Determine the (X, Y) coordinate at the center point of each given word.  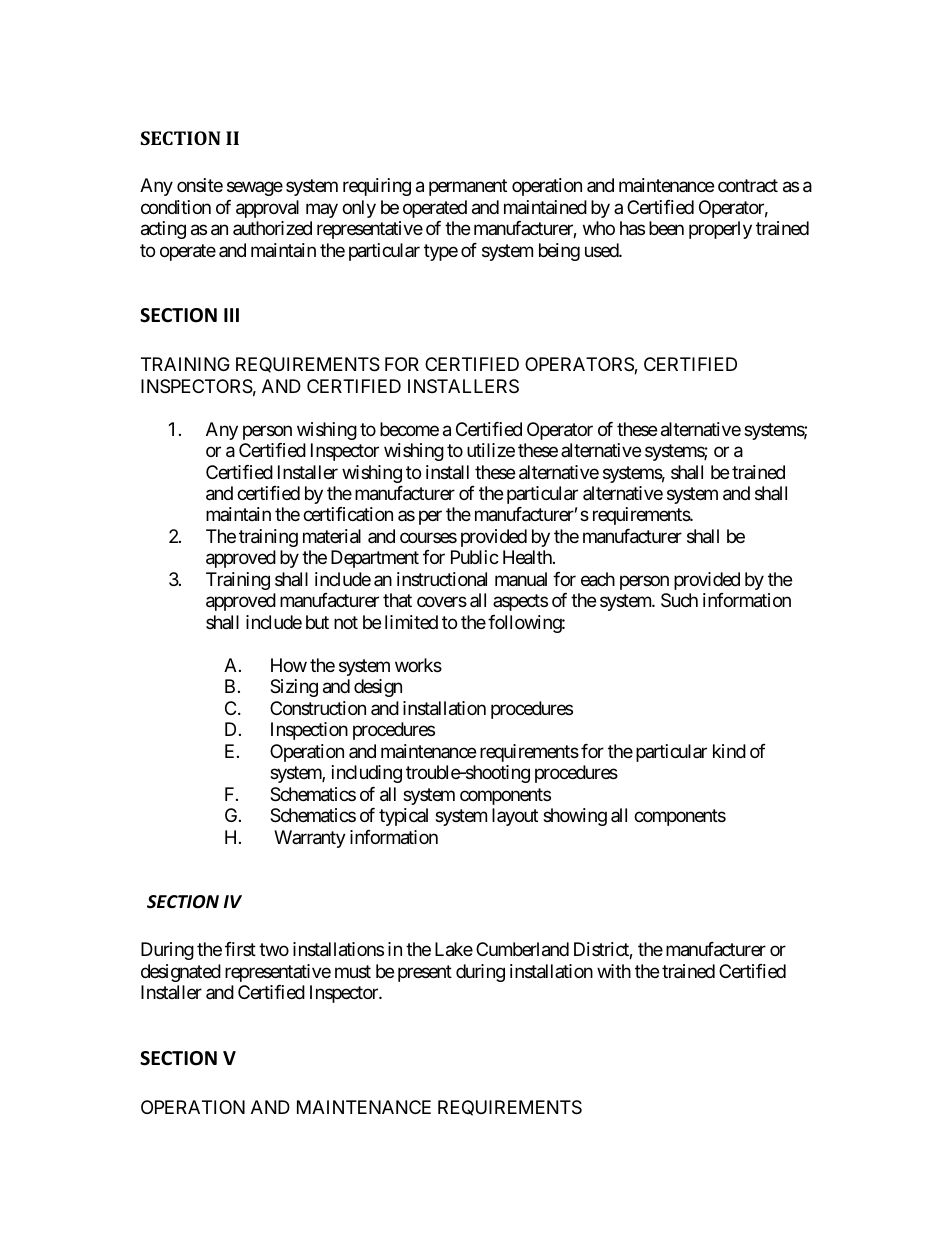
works (418, 665)
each (598, 579)
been (666, 228)
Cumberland (522, 949)
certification (348, 514)
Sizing (294, 688)
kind (729, 751)
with (614, 971)
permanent (468, 188)
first (240, 949)
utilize (491, 450)
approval (267, 209)
